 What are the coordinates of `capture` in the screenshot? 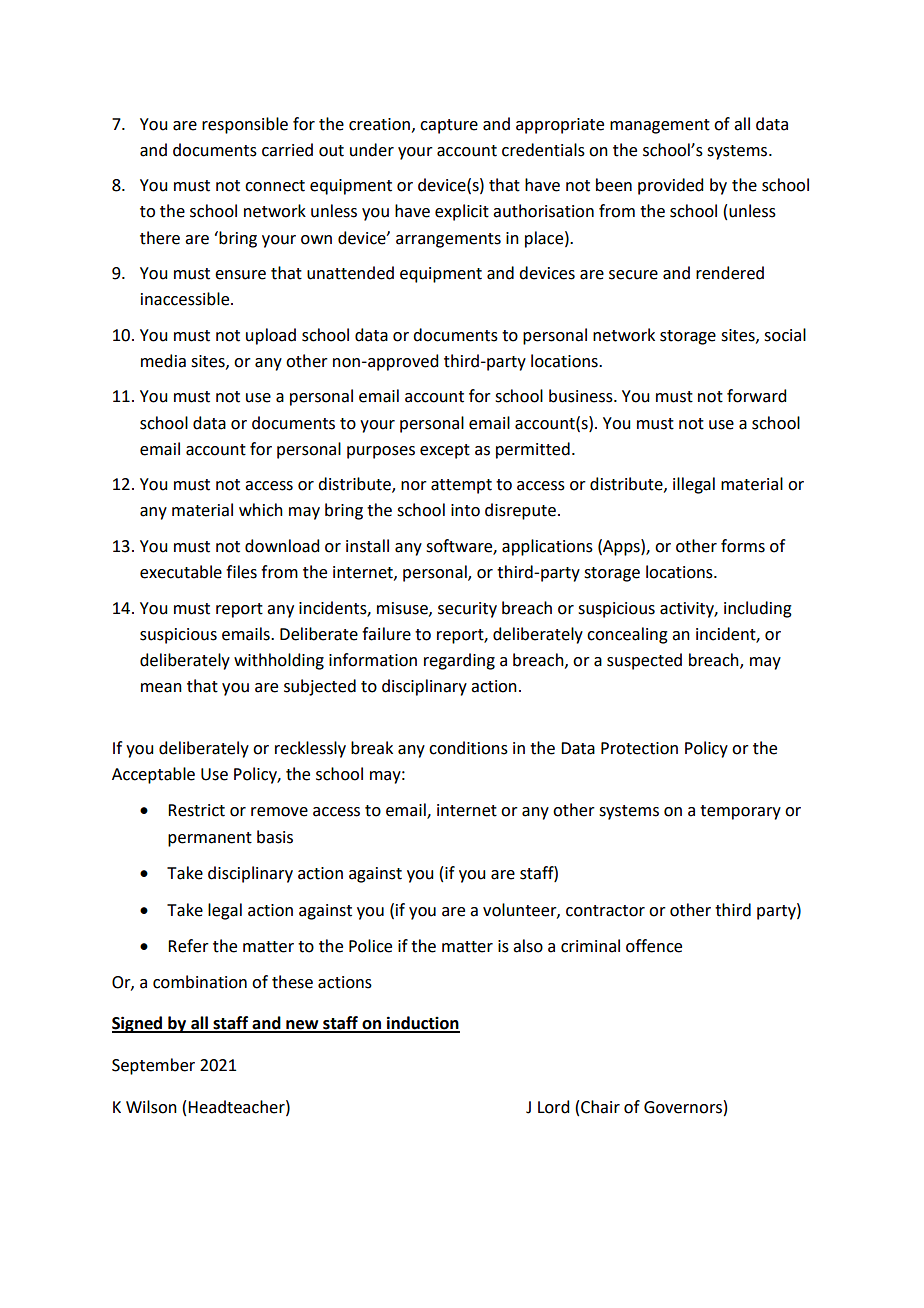 It's located at (449, 126).
